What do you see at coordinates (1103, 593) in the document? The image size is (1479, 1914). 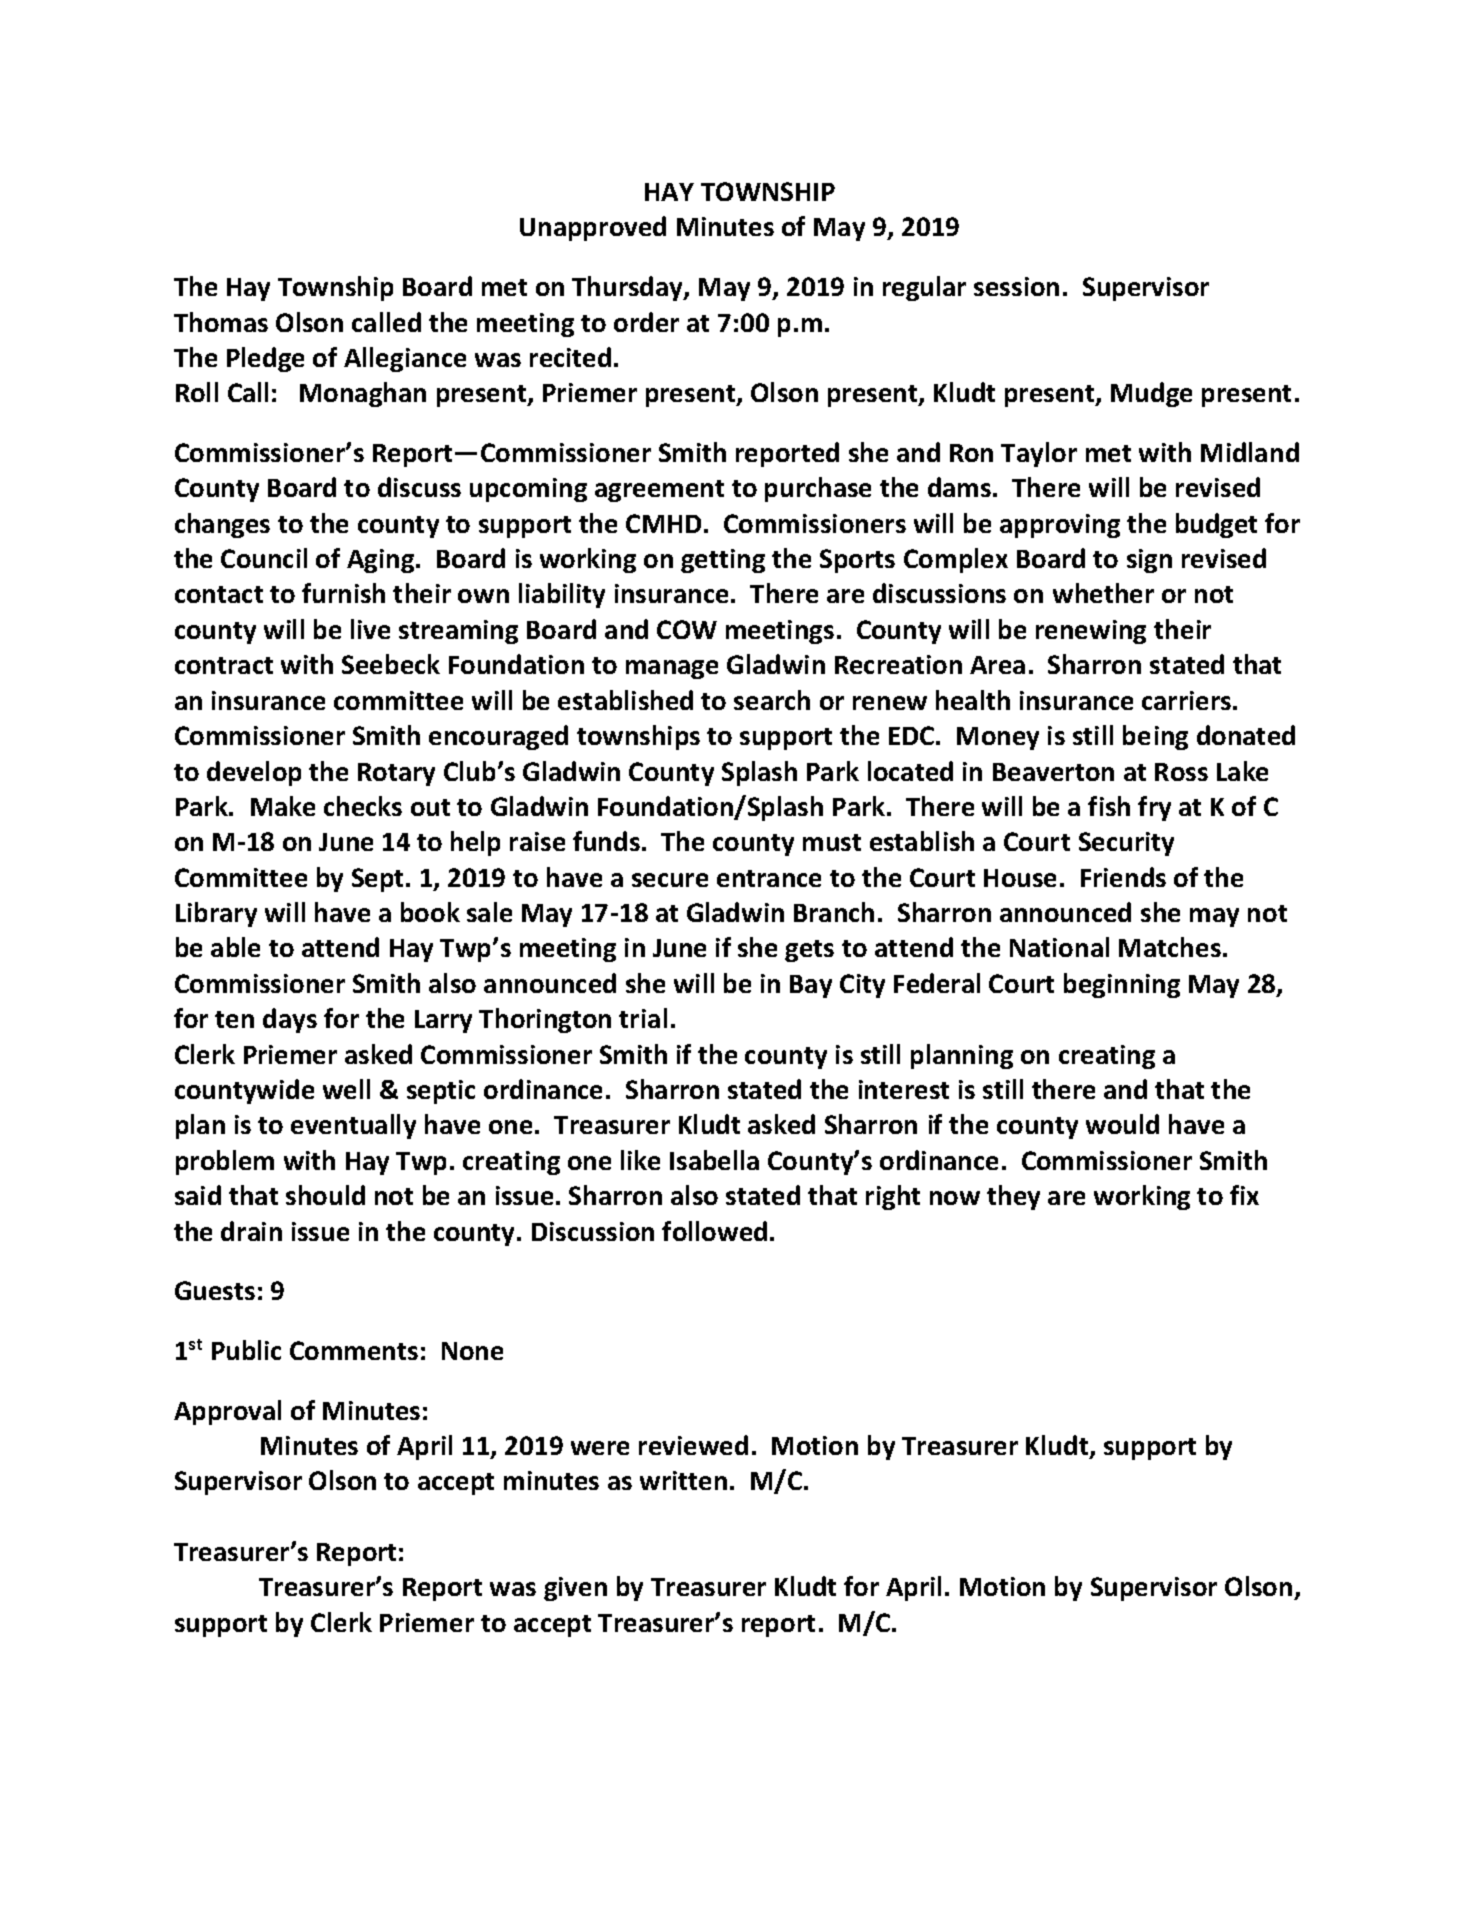 I see `whether` at bounding box center [1103, 593].
